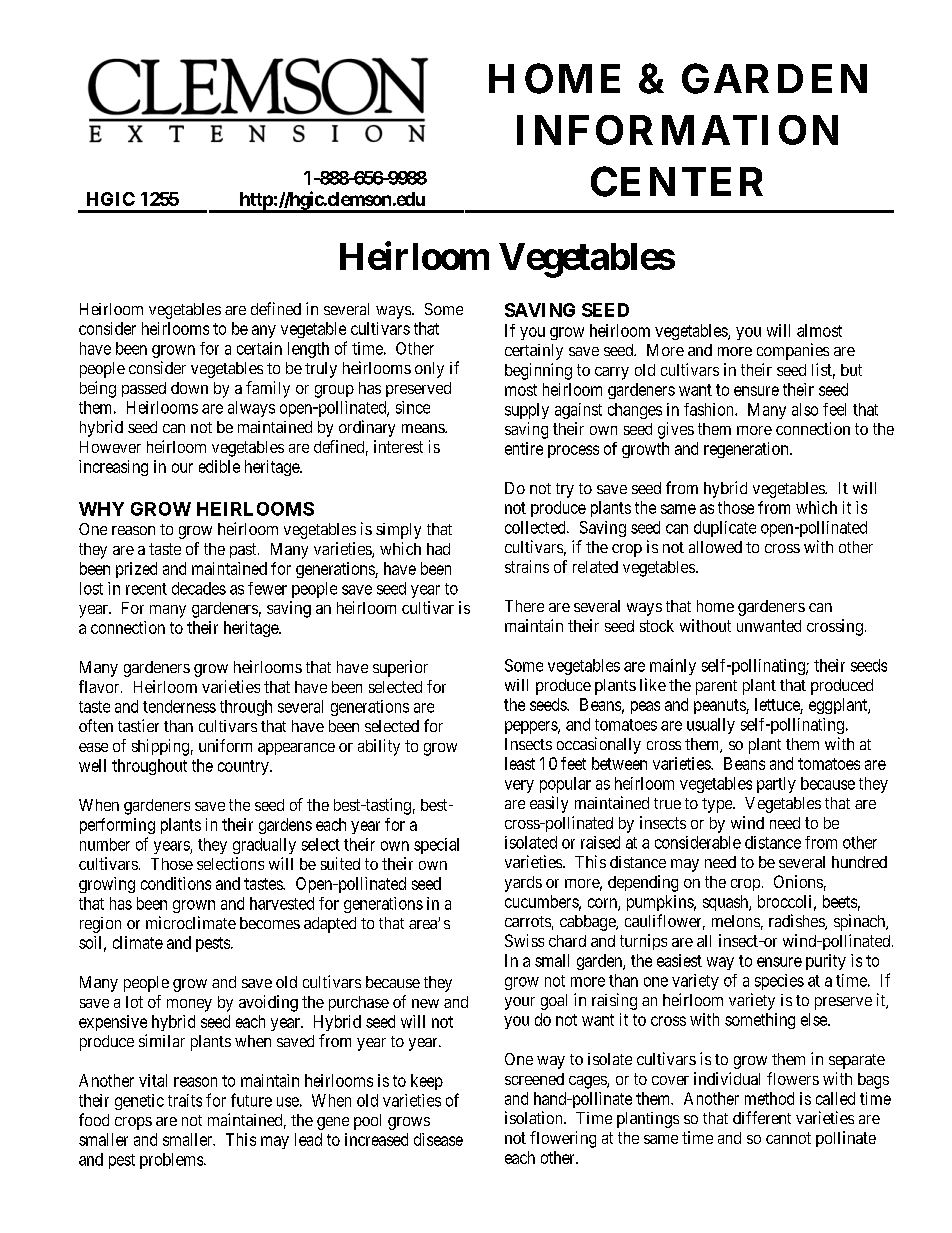 This document has width=952, height=1233. Describe the element at coordinates (308, 350) in the document. I see `length` at that location.
